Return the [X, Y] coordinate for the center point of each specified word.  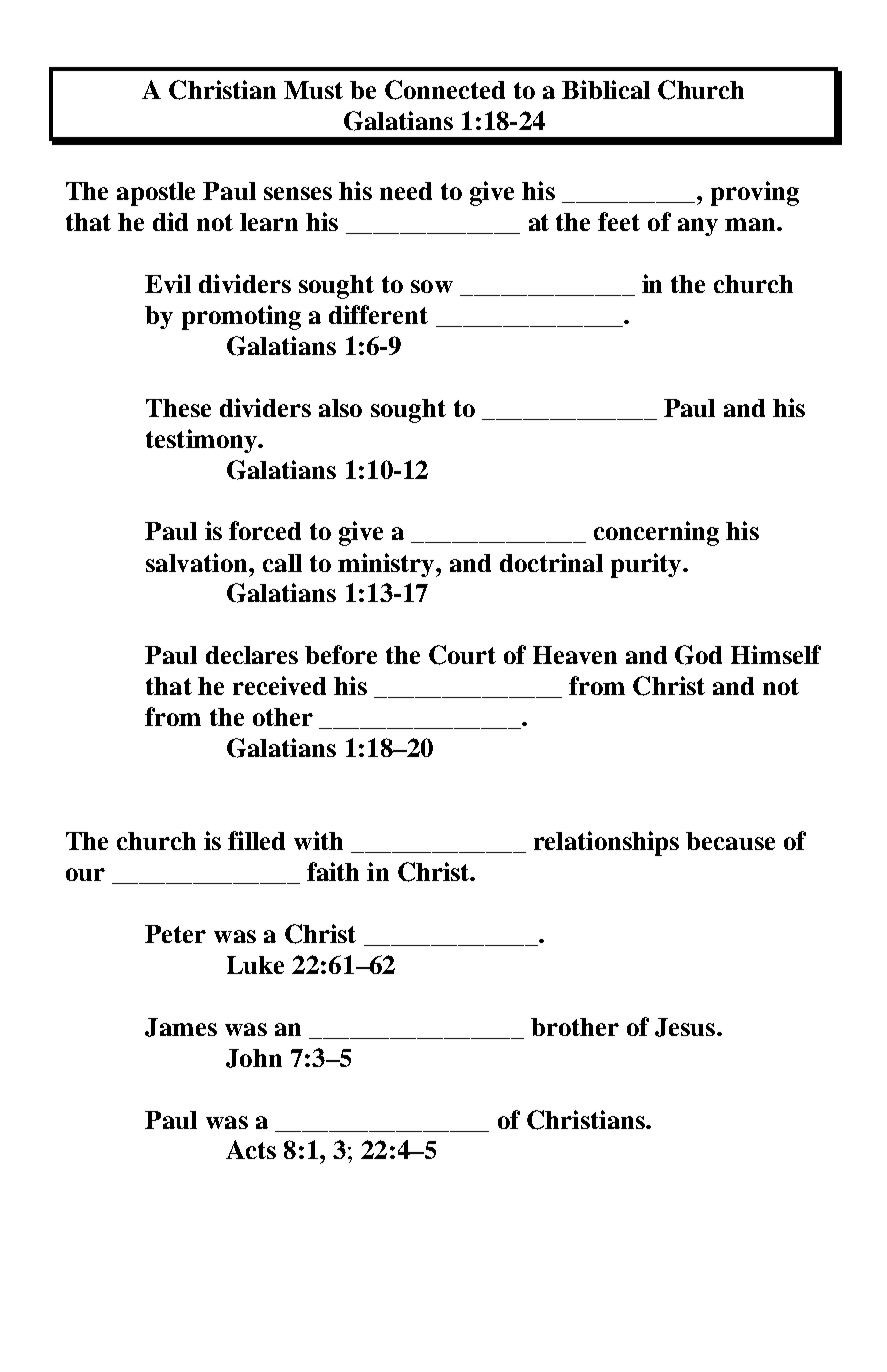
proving [755, 193]
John [254, 1058]
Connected [445, 90]
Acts [251, 1149]
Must [313, 90]
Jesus [686, 1027]
